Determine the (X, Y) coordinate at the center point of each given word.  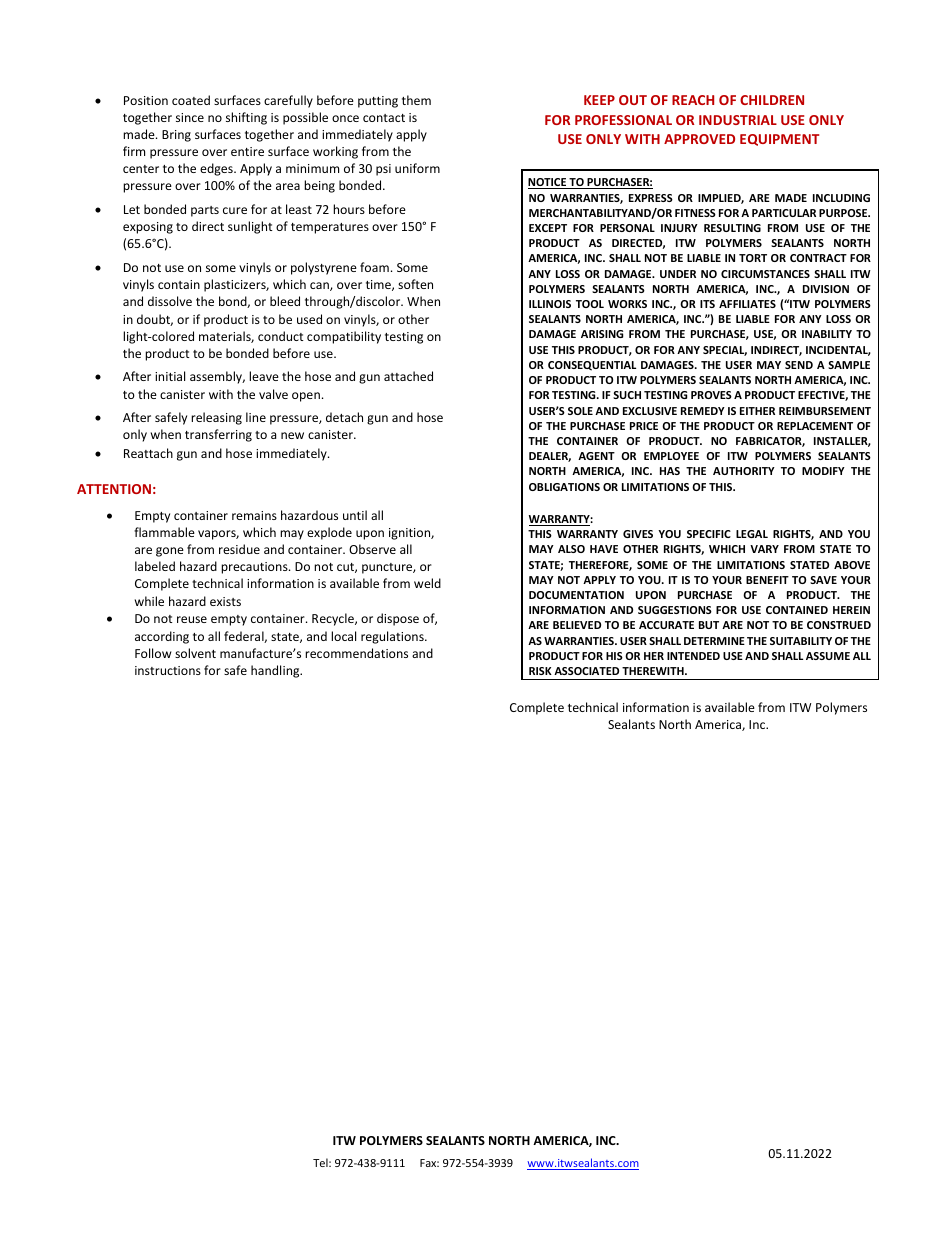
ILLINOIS (550, 304)
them (416, 100)
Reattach (148, 453)
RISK (540, 671)
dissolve (170, 301)
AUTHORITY (744, 471)
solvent (195, 653)
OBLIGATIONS (564, 487)
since (190, 117)
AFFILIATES (747, 304)
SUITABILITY (801, 641)
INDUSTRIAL (738, 120)
